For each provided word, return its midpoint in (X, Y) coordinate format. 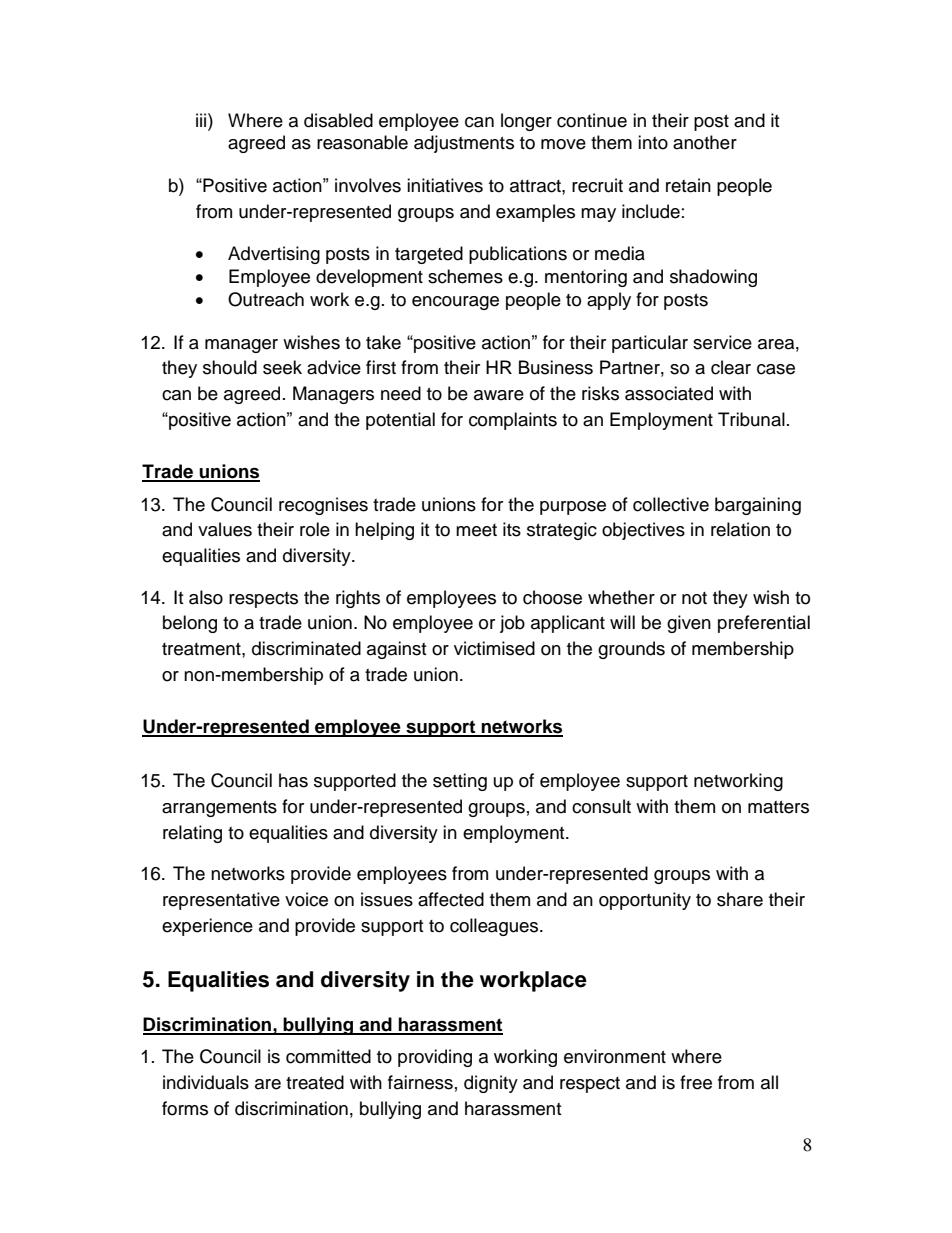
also (206, 597)
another (705, 142)
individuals (206, 1082)
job (512, 624)
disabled (338, 120)
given (689, 624)
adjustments (464, 144)
